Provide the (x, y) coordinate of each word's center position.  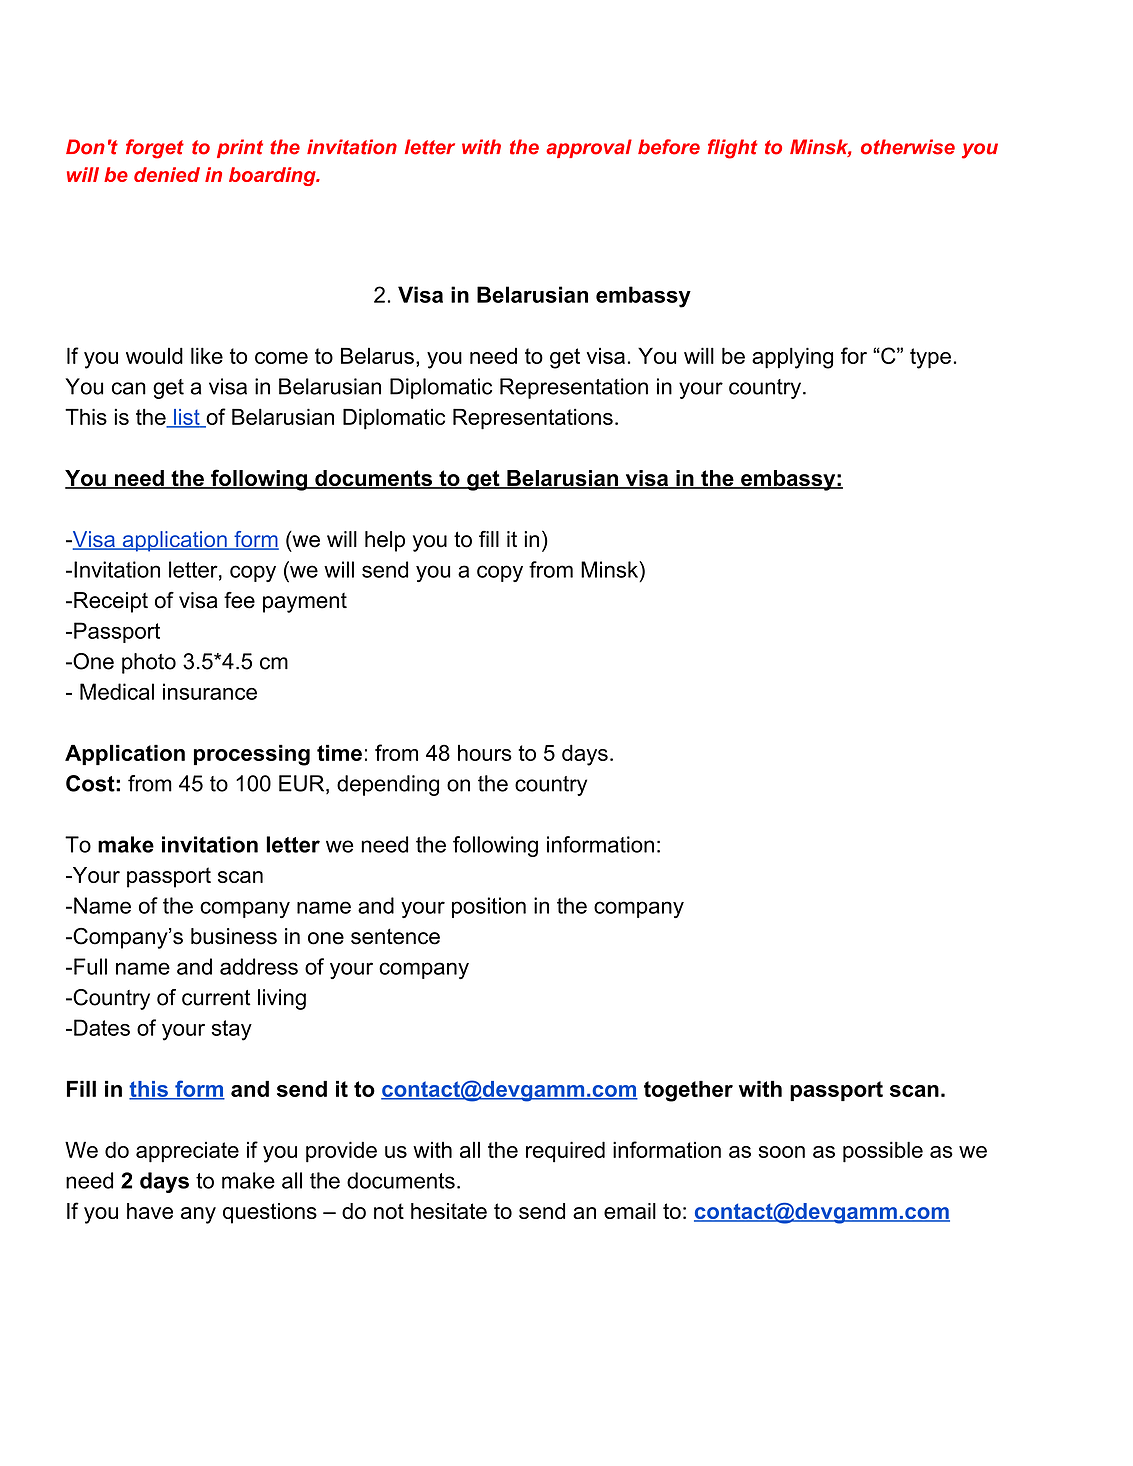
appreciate (187, 1152)
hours (485, 753)
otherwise (908, 147)
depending (388, 785)
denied (167, 174)
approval (589, 148)
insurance (210, 691)
